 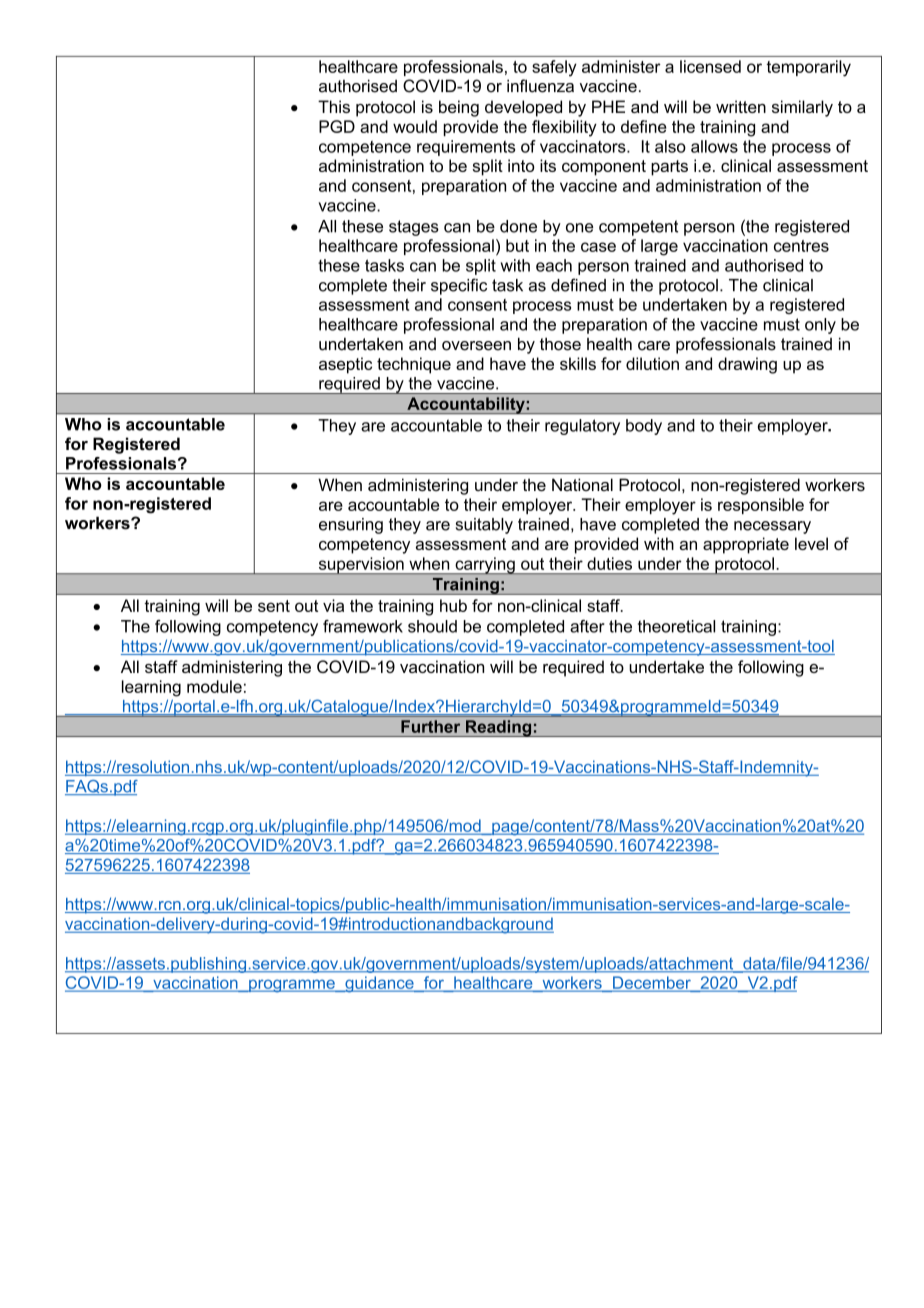 What do you see at coordinates (801, 246) in the screenshot?
I see `centres` at bounding box center [801, 246].
